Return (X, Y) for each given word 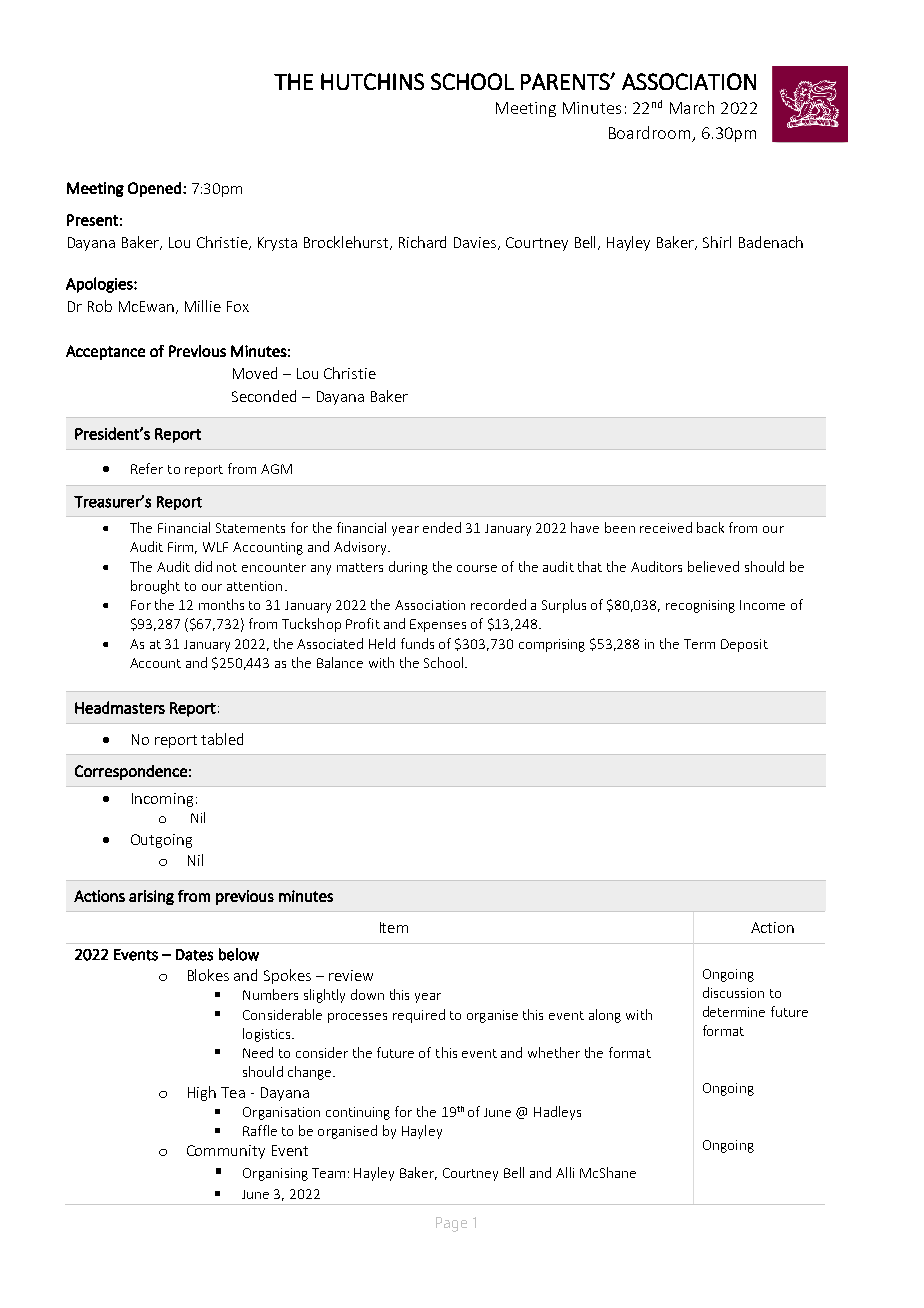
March (692, 107)
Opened (154, 189)
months (221, 604)
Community (226, 1152)
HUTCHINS (372, 81)
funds (417, 643)
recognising (700, 606)
